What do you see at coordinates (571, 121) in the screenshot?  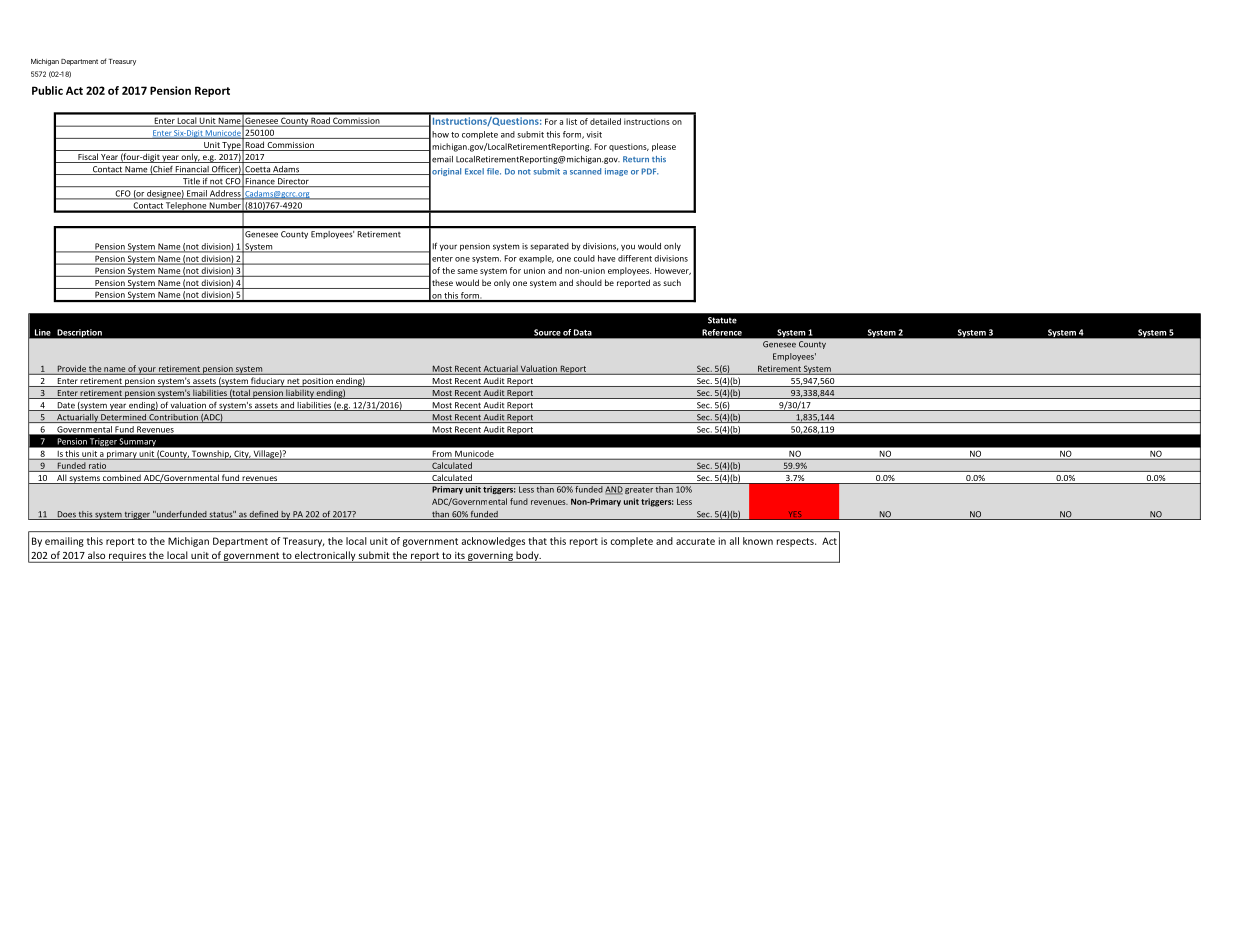 I see `list` at bounding box center [571, 121].
